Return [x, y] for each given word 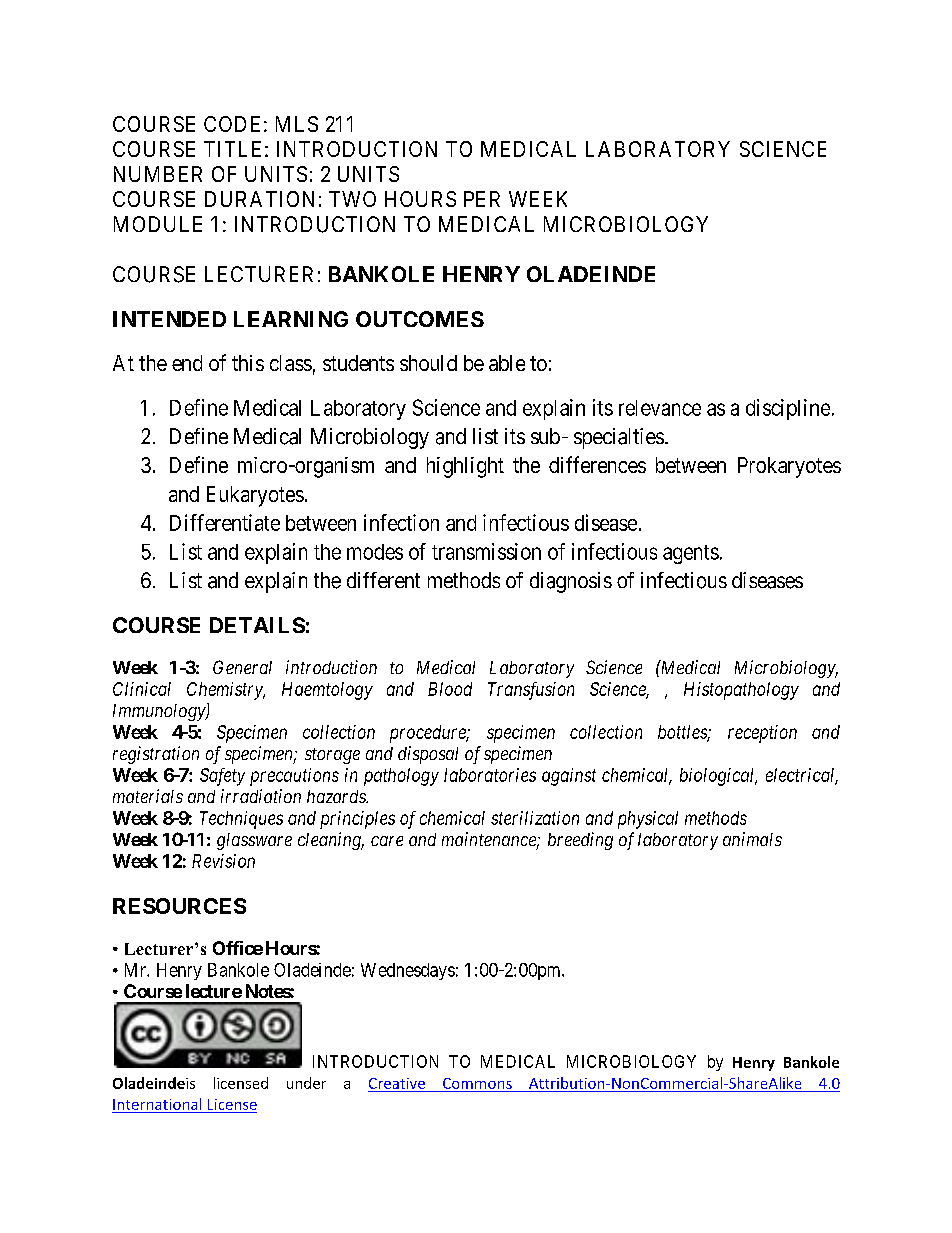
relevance [660, 408]
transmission [486, 551]
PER [482, 199]
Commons [477, 1083]
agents [691, 554]
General [242, 667]
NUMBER [158, 174]
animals [752, 839]
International [157, 1104]
